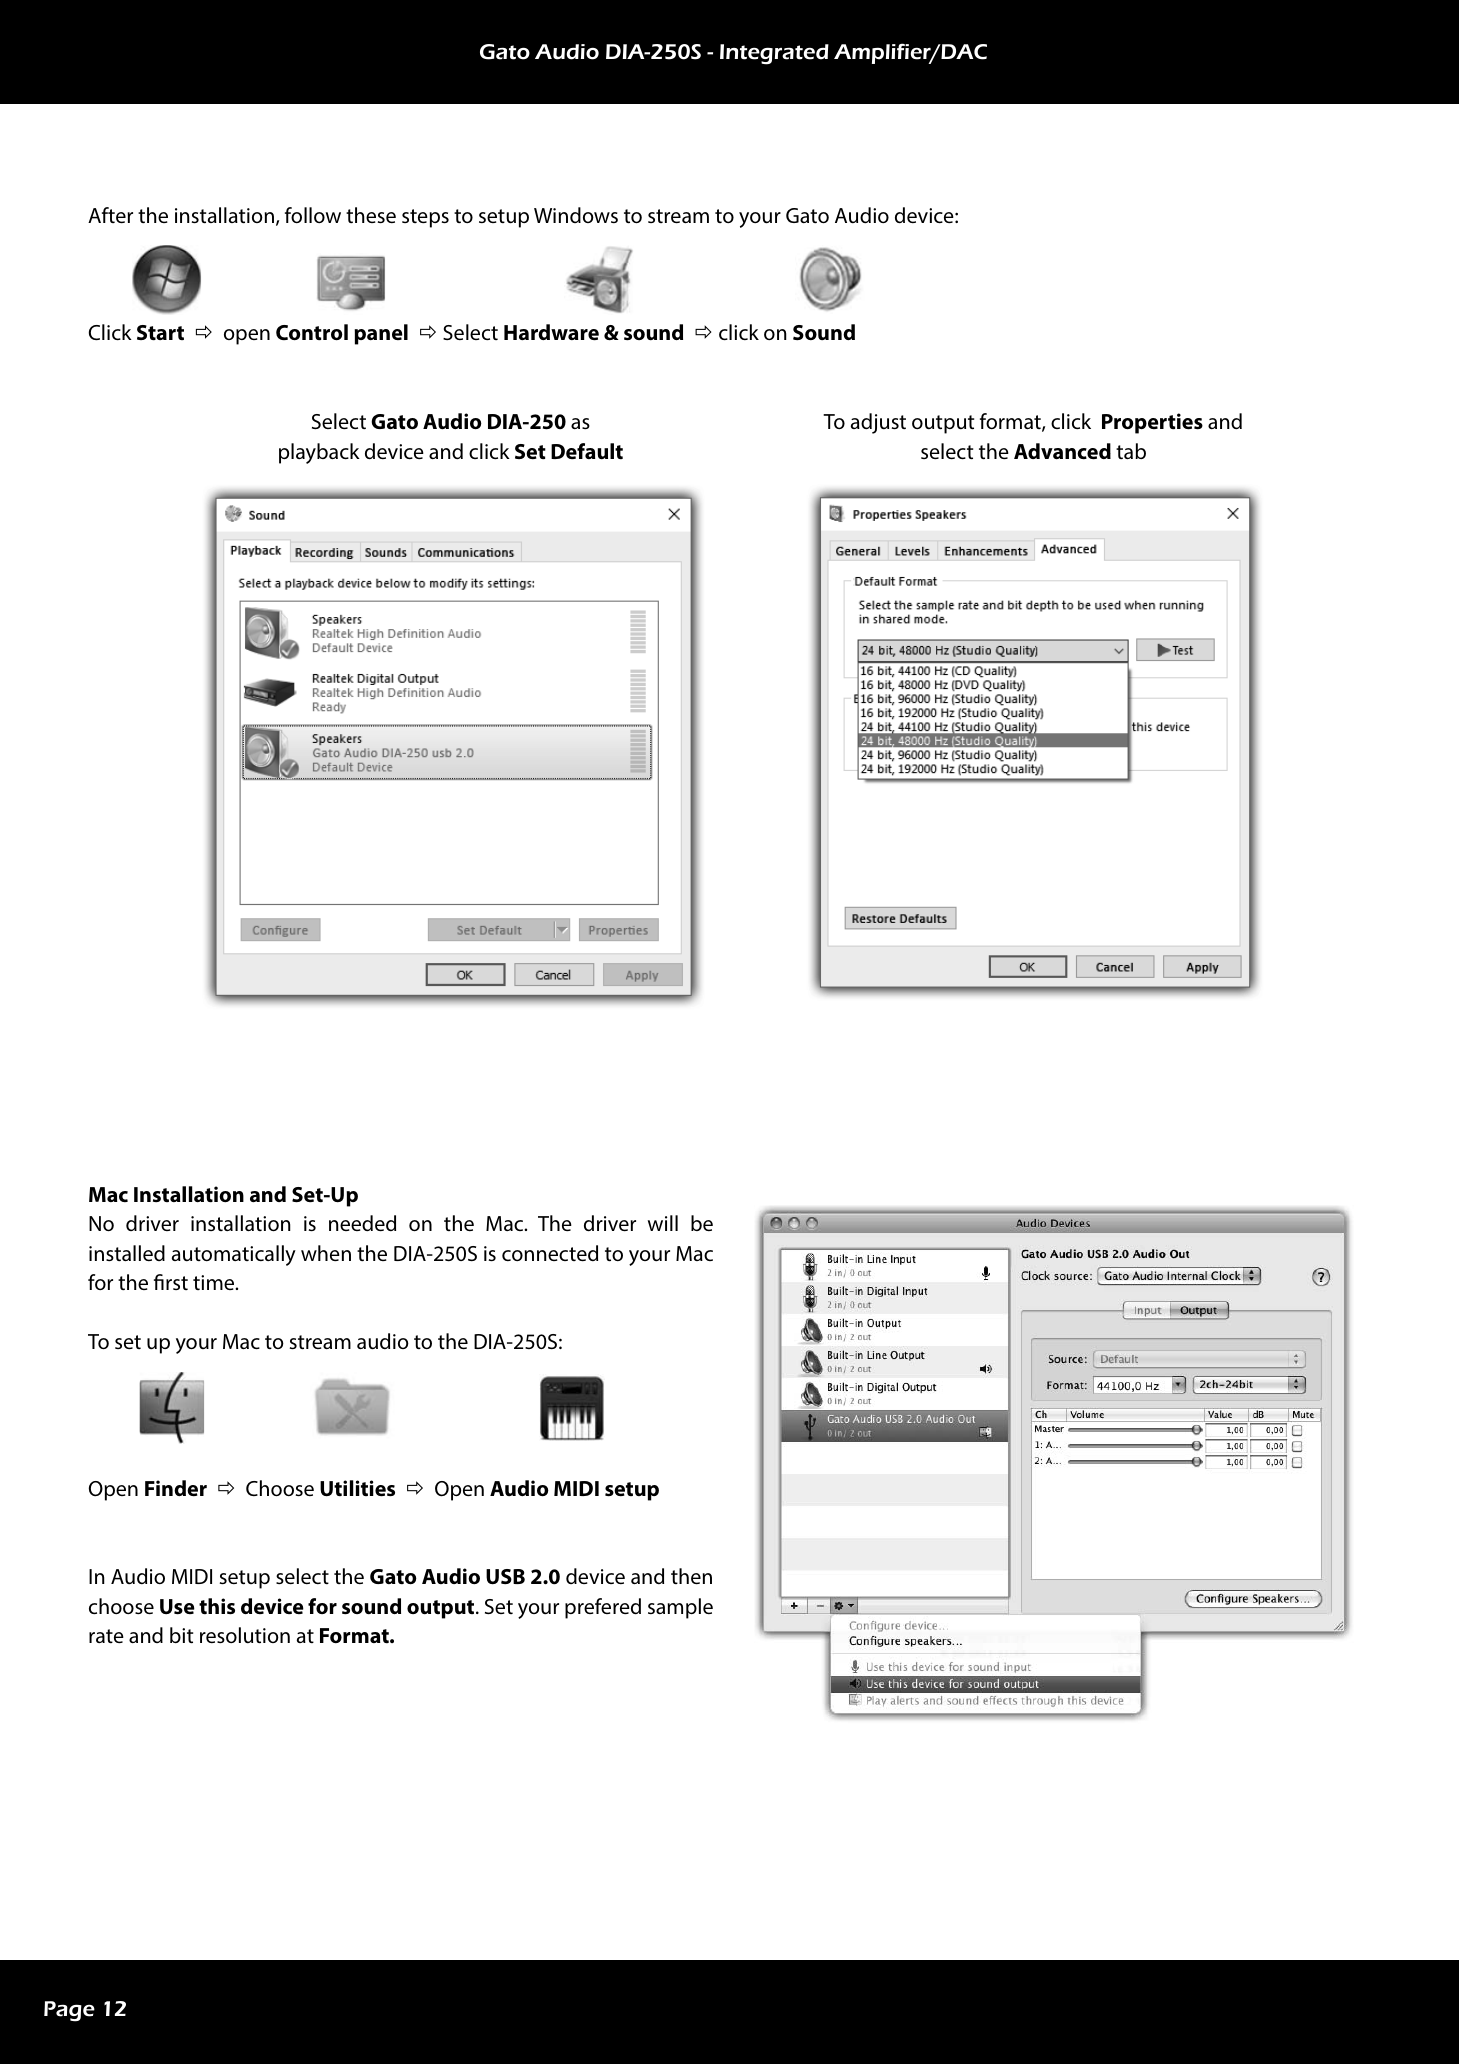 The height and width of the screenshot is (2064, 1459). What do you see at coordinates (663, 1223) in the screenshot?
I see `will` at bounding box center [663, 1223].
